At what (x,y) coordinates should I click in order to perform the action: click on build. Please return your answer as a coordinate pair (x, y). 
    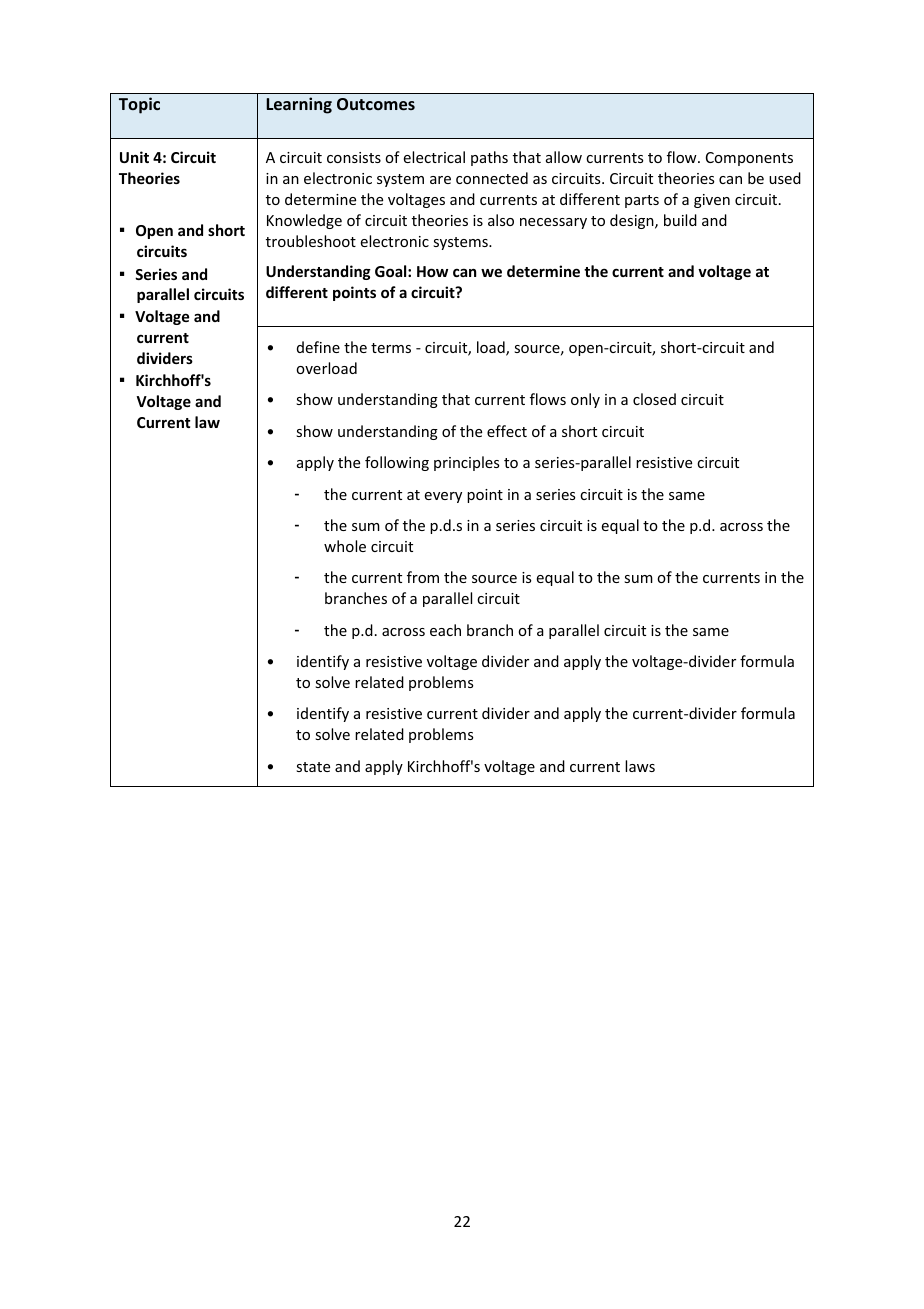
    Looking at the image, I should click on (680, 220).
